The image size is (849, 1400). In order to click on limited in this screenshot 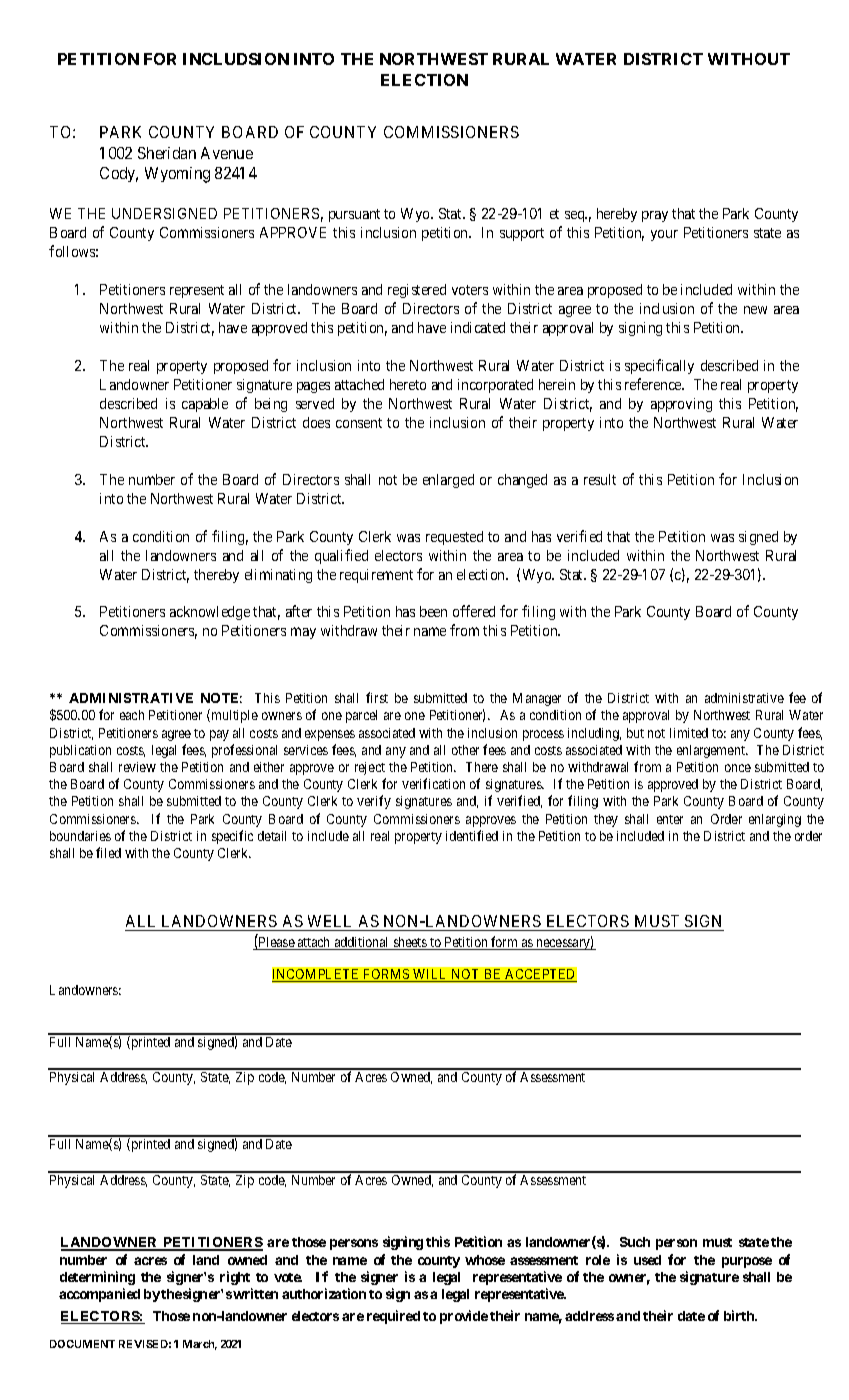, I will do `click(689, 733)`.
